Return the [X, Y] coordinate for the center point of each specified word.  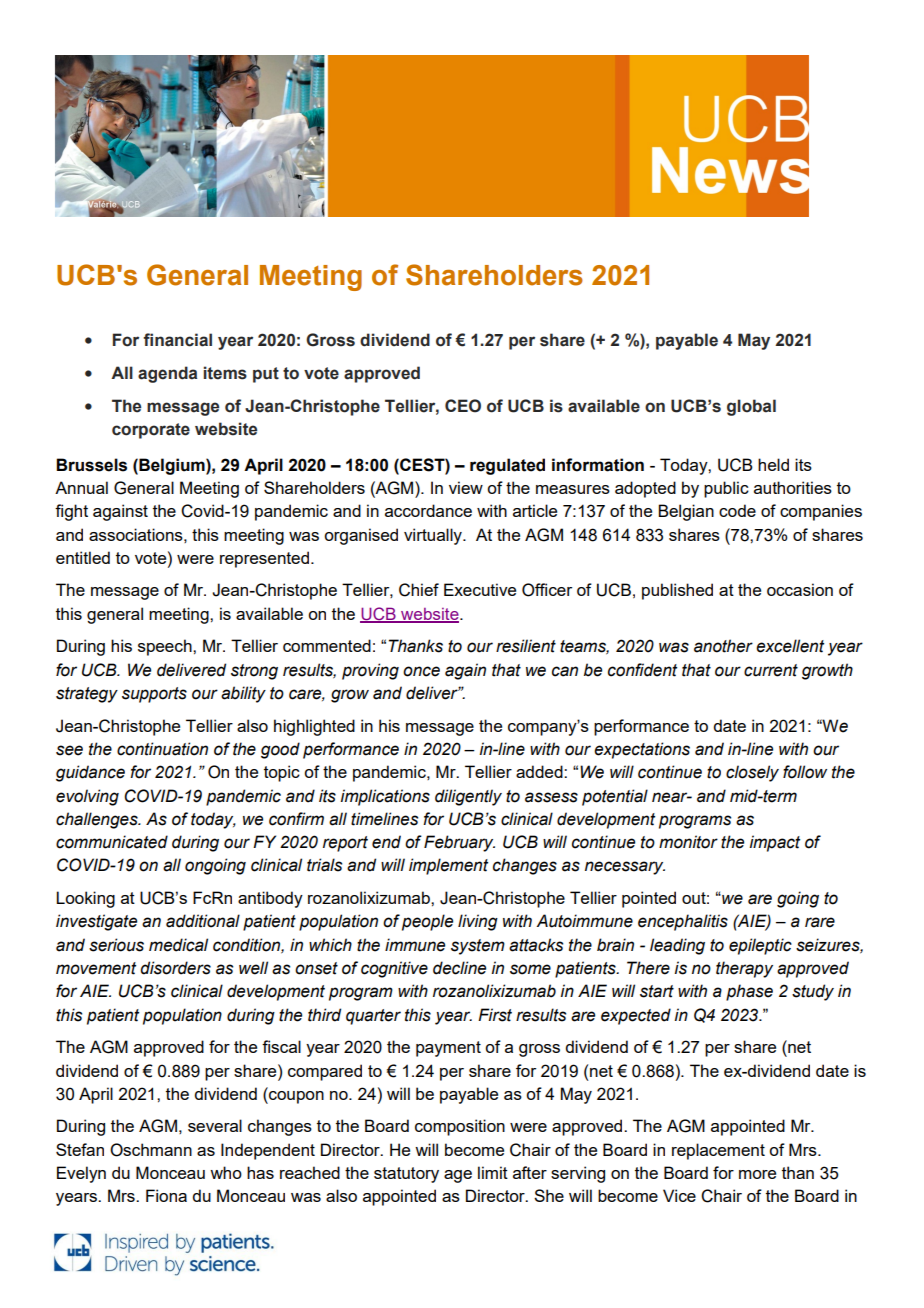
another [723, 646]
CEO [463, 406]
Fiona [166, 1195]
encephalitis [683, 922]
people [427, 922]
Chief [419, 590]
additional [203, 921]
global [751, 407]
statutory [406, 1175]
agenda [167, 374]
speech [166, 647]
